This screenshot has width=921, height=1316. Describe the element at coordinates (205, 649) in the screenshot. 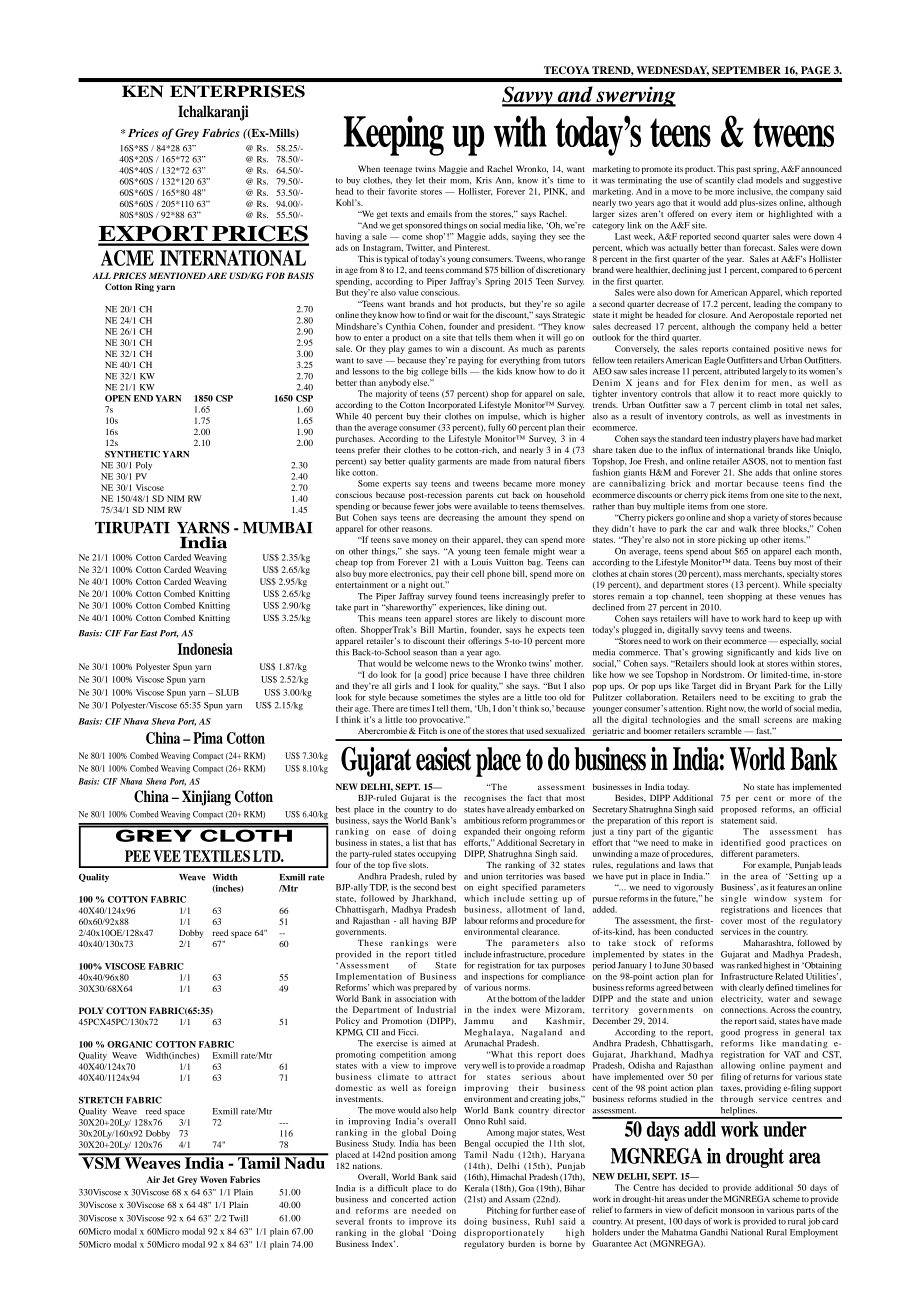

I see `Indonesia` at that location.
